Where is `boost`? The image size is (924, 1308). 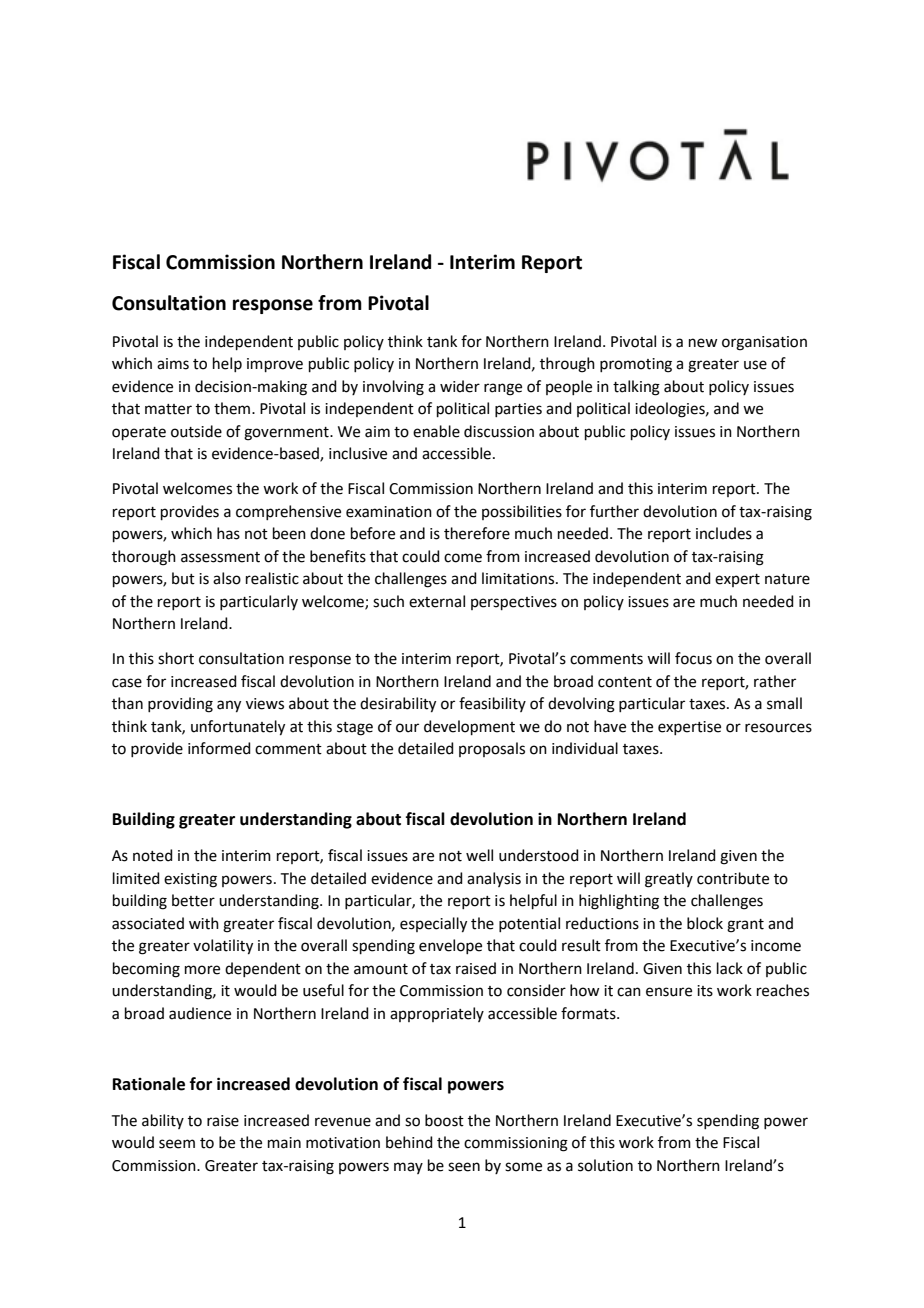
boost is located at coordinates (444, 1120).
